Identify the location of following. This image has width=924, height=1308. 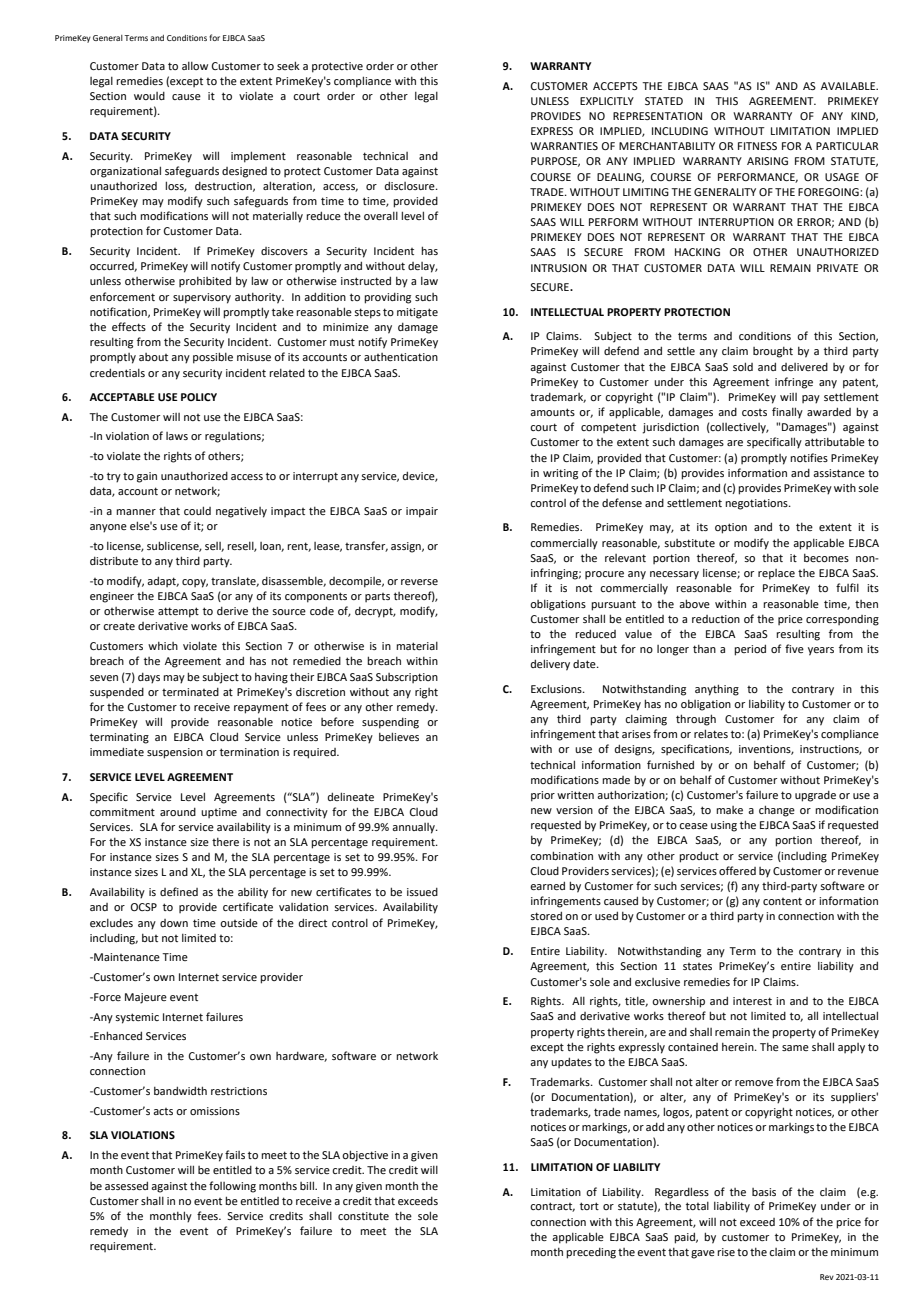
(232, 1187).
